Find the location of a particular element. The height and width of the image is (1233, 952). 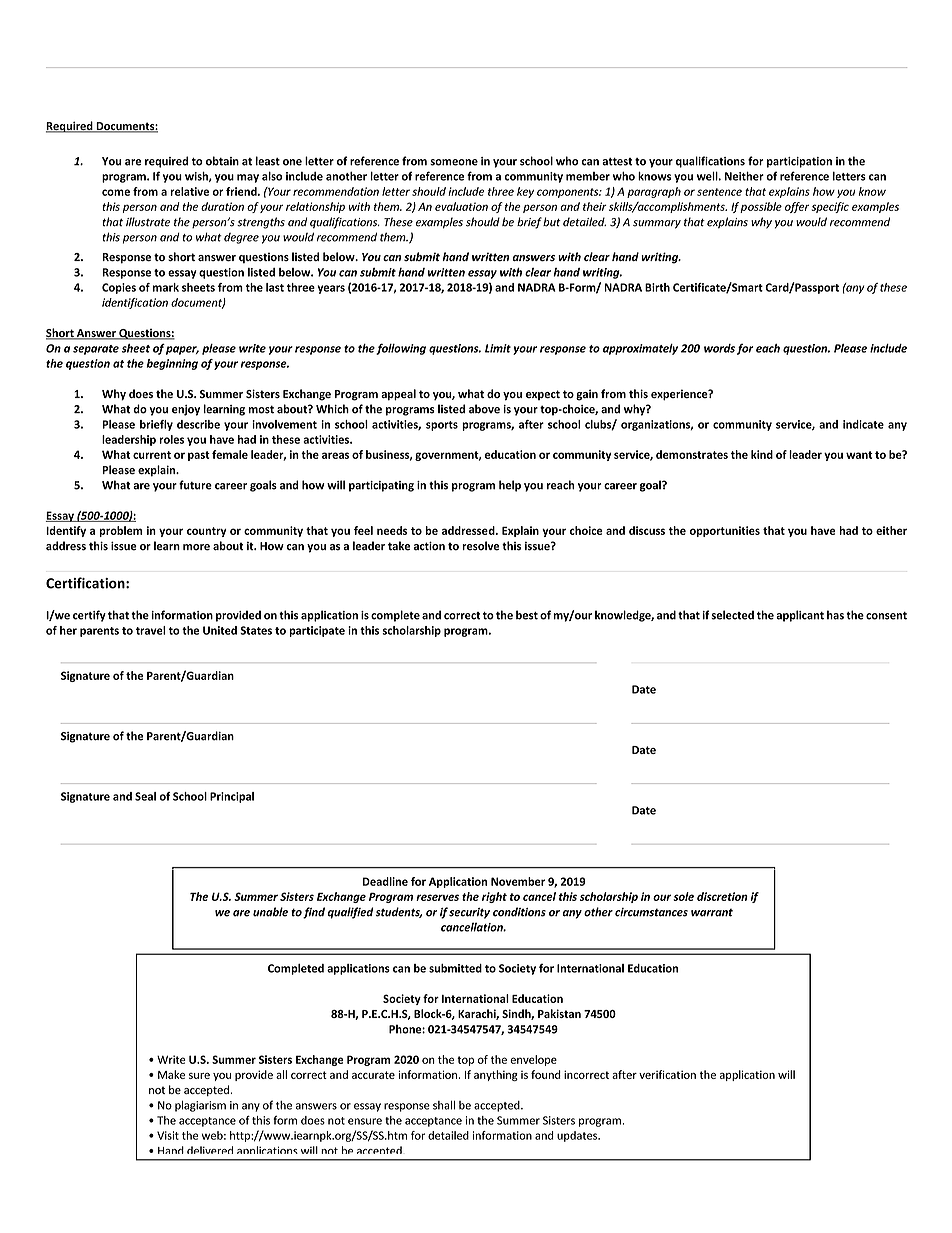

offer is located at coordinates (797, 207).
